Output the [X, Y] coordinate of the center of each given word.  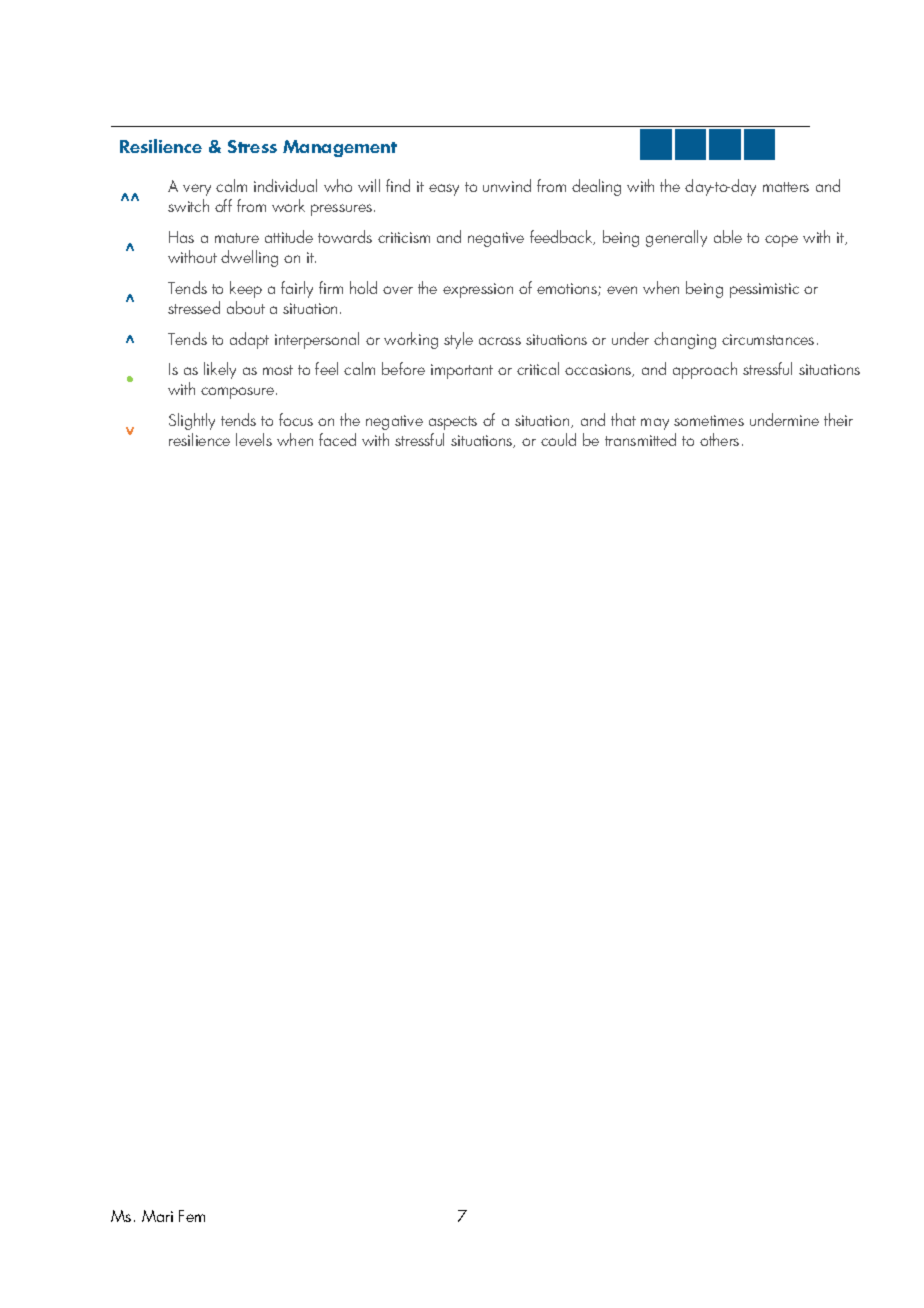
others [719, 439]
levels [254, 439]
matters [786, 187]
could [558, 439]
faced [337, 439]
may [655, 424]
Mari [157, 1216]
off [223, 205]
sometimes [709, 420]
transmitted [640, 439]
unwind [507, 185]
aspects [453, 423]
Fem [192, 1216]
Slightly [192, 421]
